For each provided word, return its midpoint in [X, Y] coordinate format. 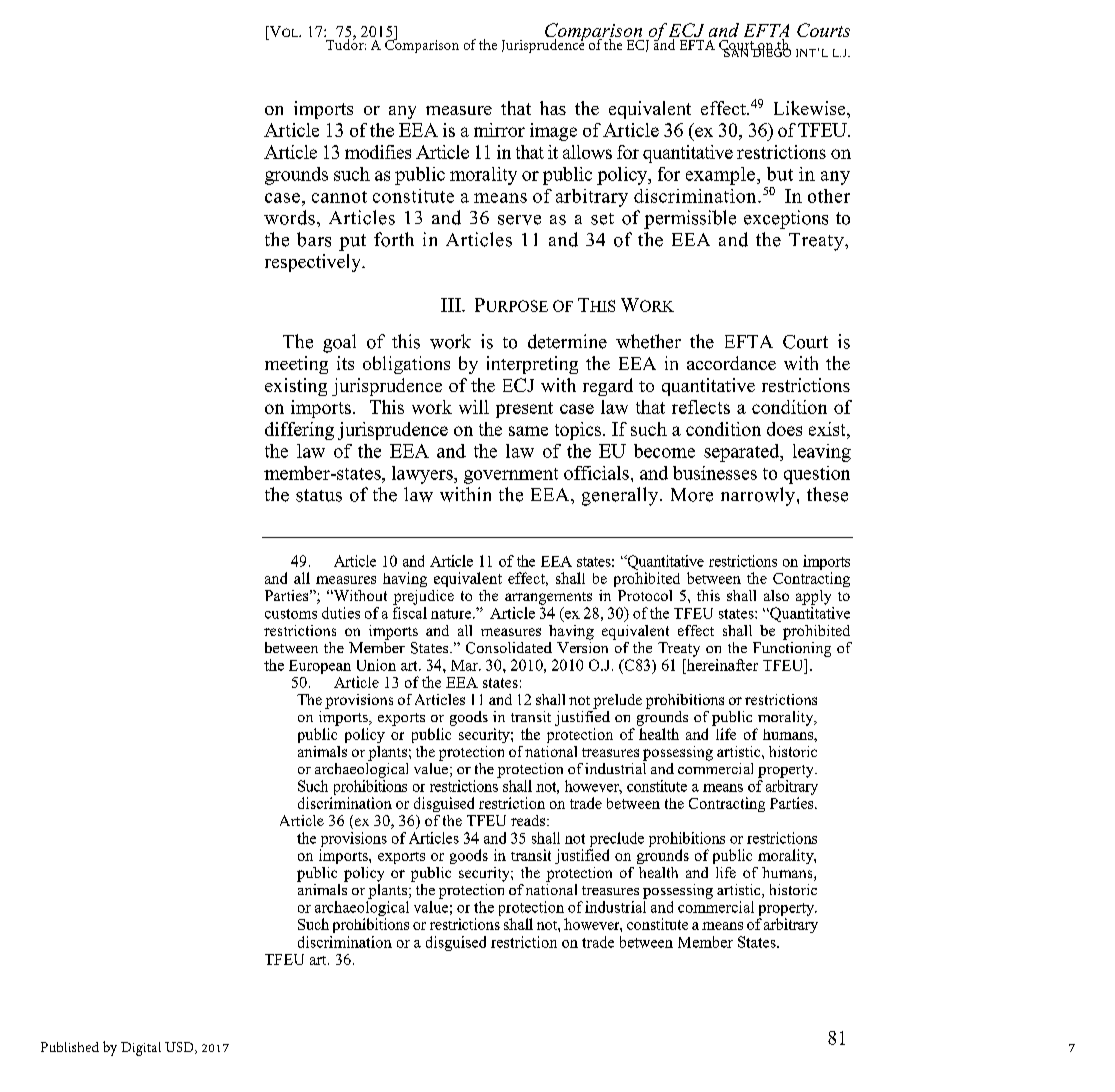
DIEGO [771, 51]
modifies [378, 152]
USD [180, 1048]
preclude [616, 841]
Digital [141, 1049]
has [553, 108]
